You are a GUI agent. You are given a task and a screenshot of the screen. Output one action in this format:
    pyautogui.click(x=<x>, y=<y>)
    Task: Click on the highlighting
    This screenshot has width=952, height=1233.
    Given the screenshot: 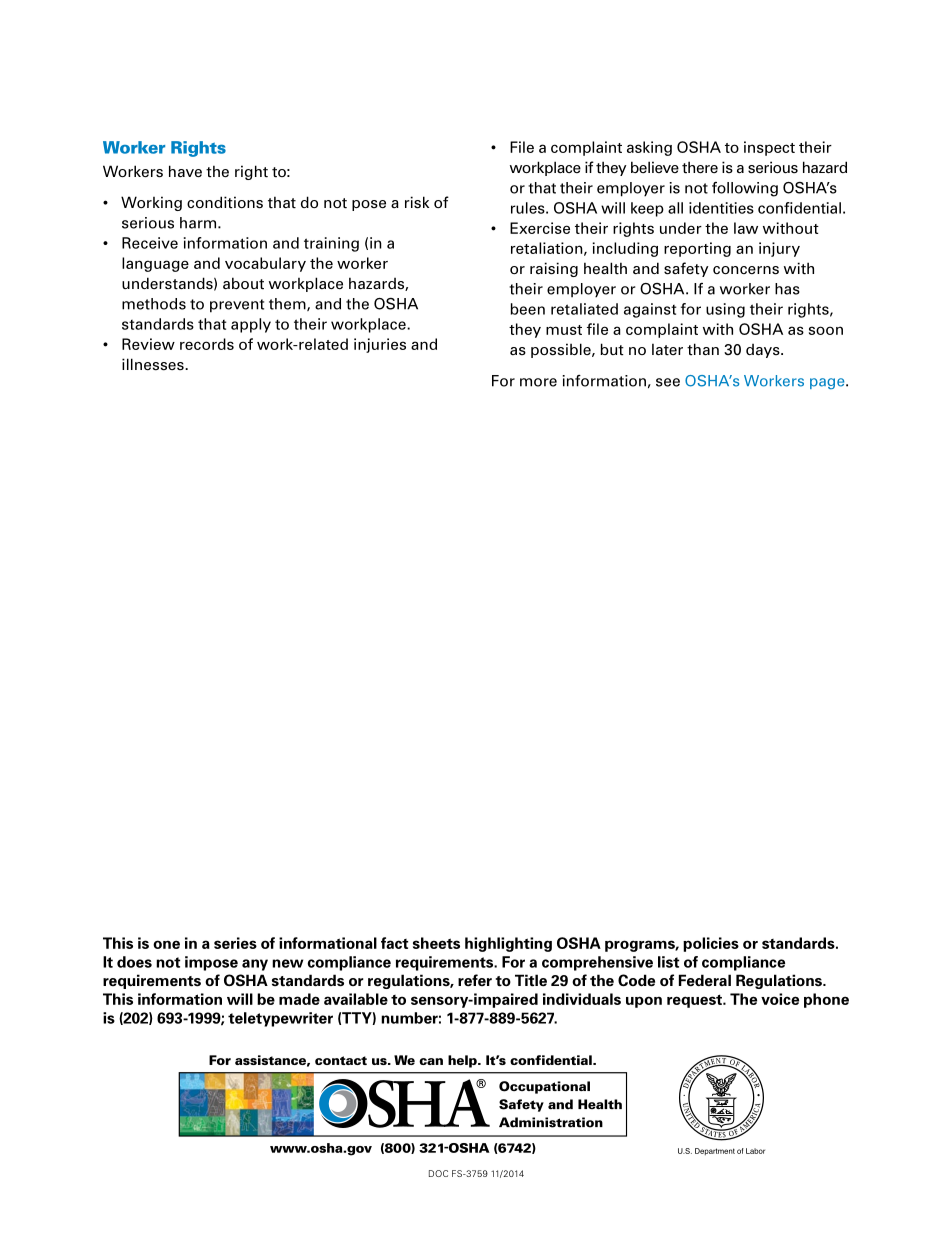 What is the action you would take?
    pyautogui.click(x=508, y=944)
